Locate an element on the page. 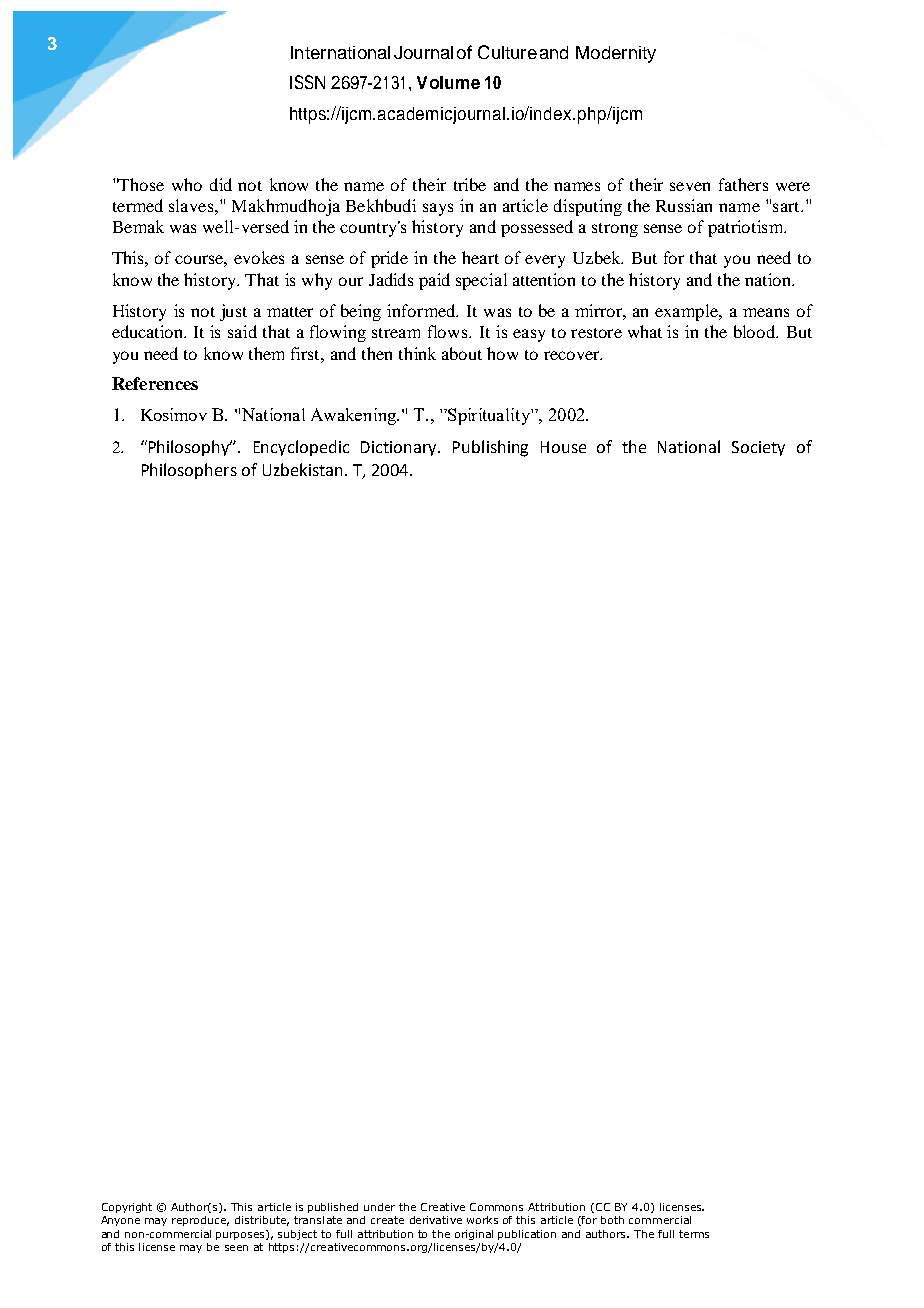 The width and height of the image is (924, 1308). ISSN is located at coordinates (307, 82).
